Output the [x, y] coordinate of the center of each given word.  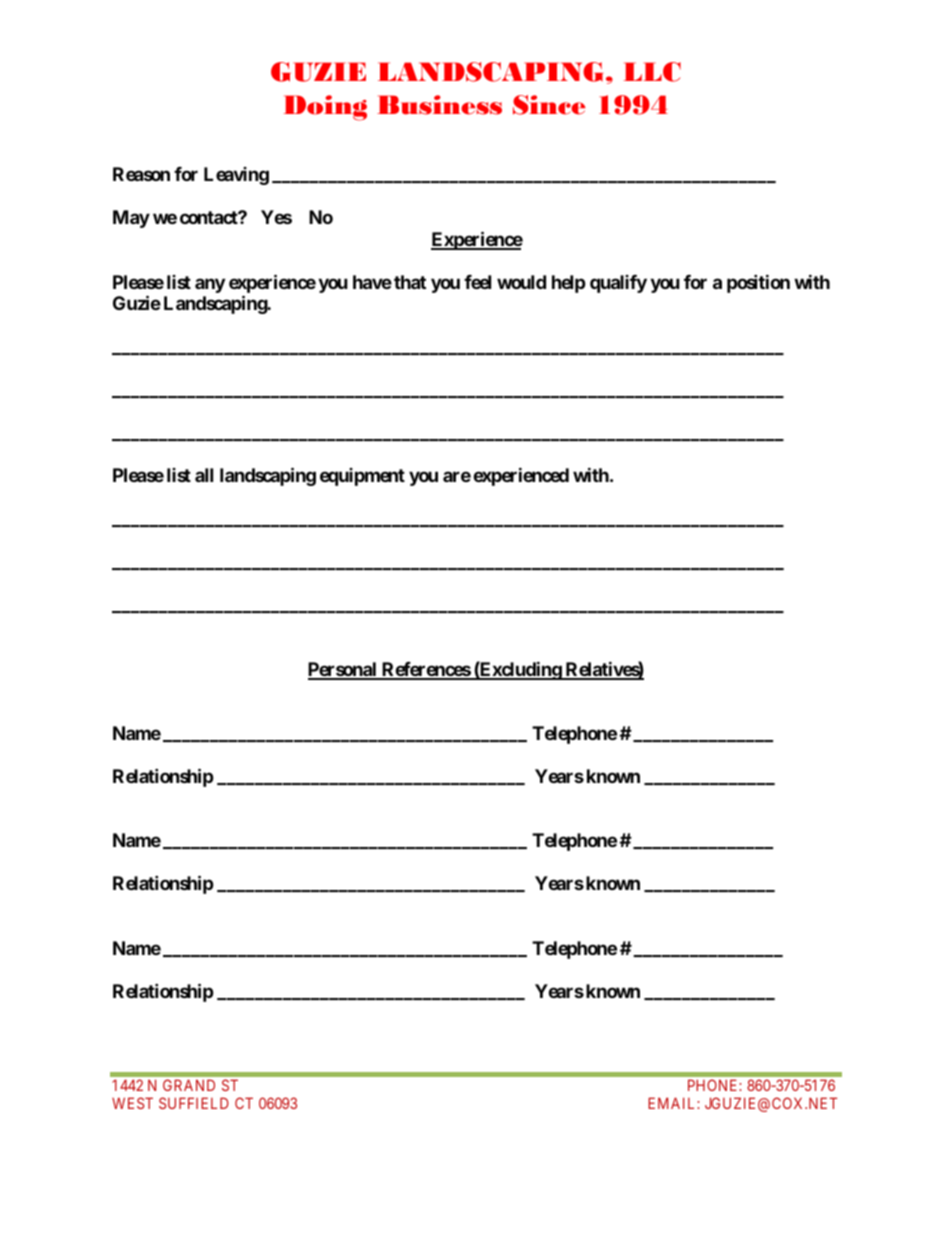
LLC [652, 72]
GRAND [189, 1085]
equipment [362, 477]
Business [439, 105]
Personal [343, 670]
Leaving [236, 176]
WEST [132, 1103]
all [204, 475]
